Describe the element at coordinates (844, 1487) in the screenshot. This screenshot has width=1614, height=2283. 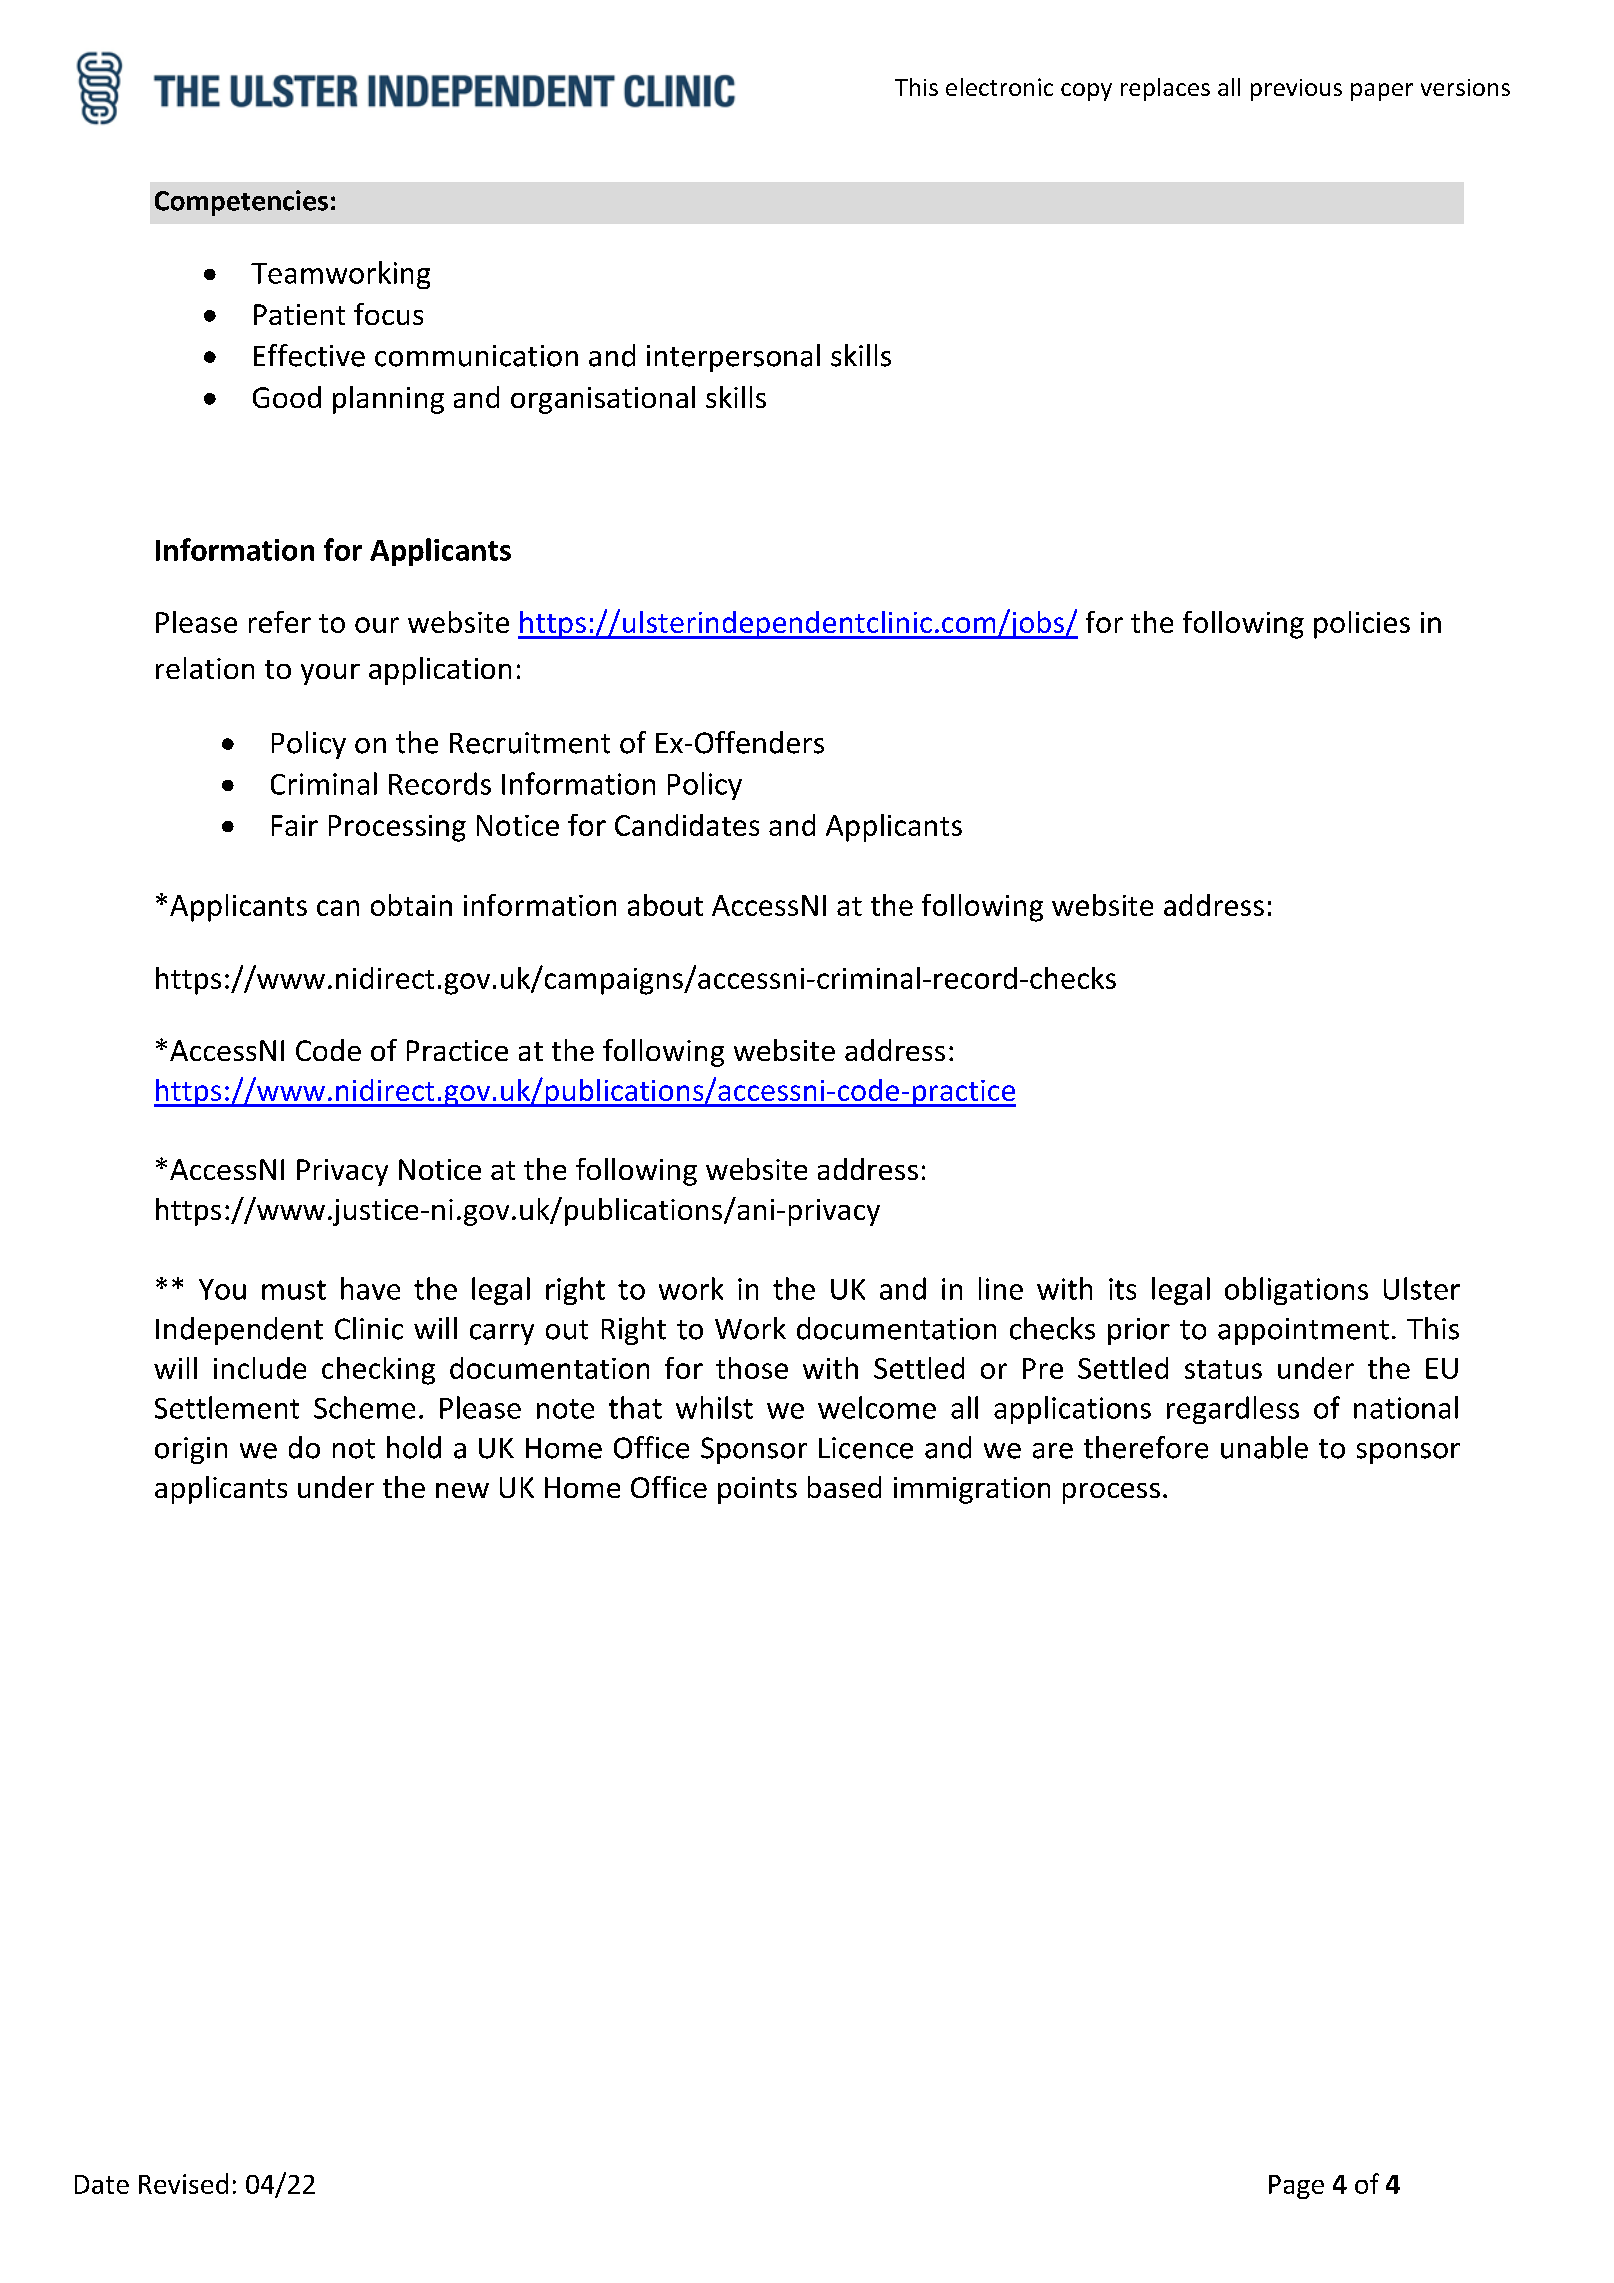
I see `based` at that location.
